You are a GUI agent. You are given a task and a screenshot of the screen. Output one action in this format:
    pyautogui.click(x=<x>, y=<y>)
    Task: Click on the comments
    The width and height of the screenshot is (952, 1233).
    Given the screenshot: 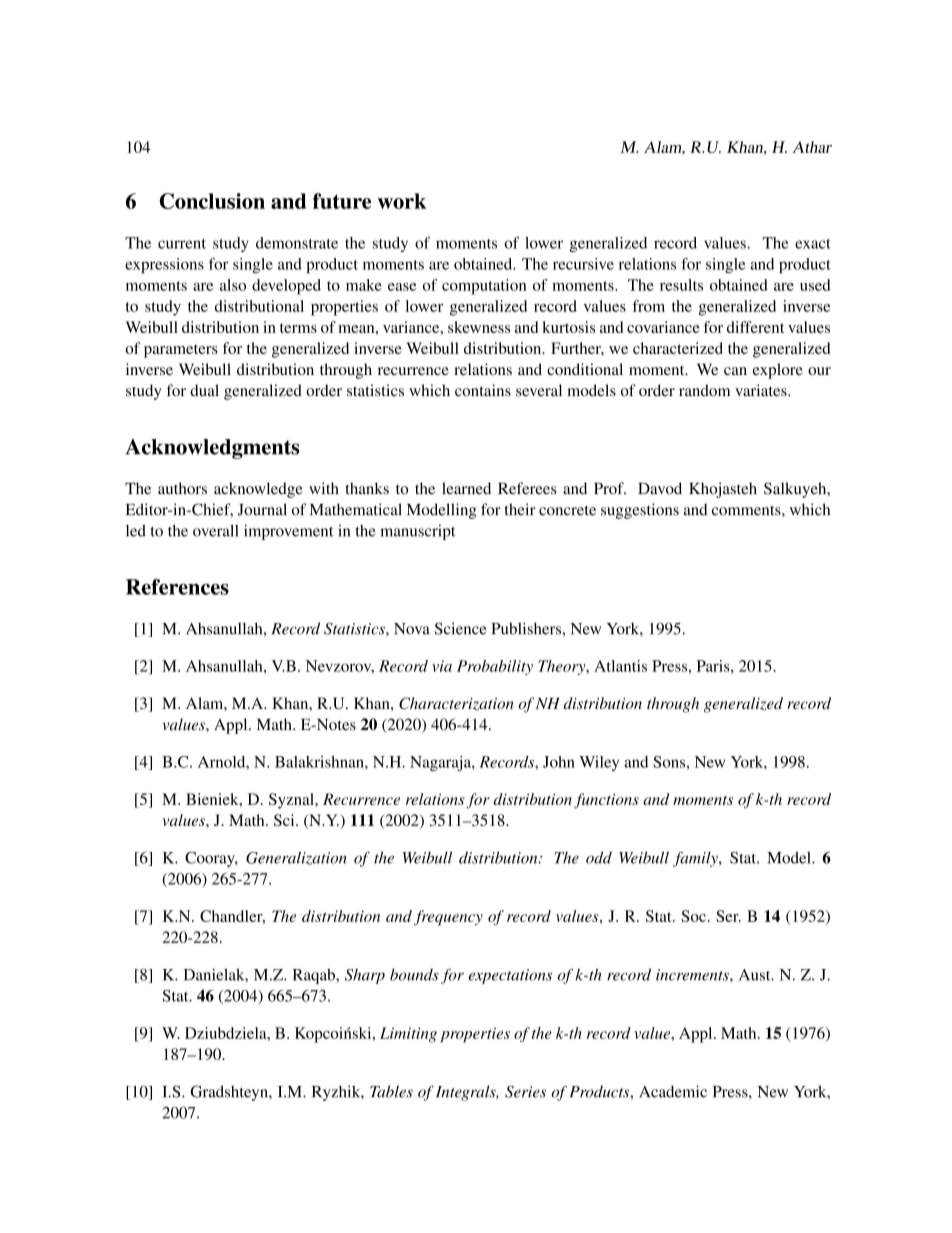 What is the action you would take?
    pyautogui.click(x=747, y=510)
